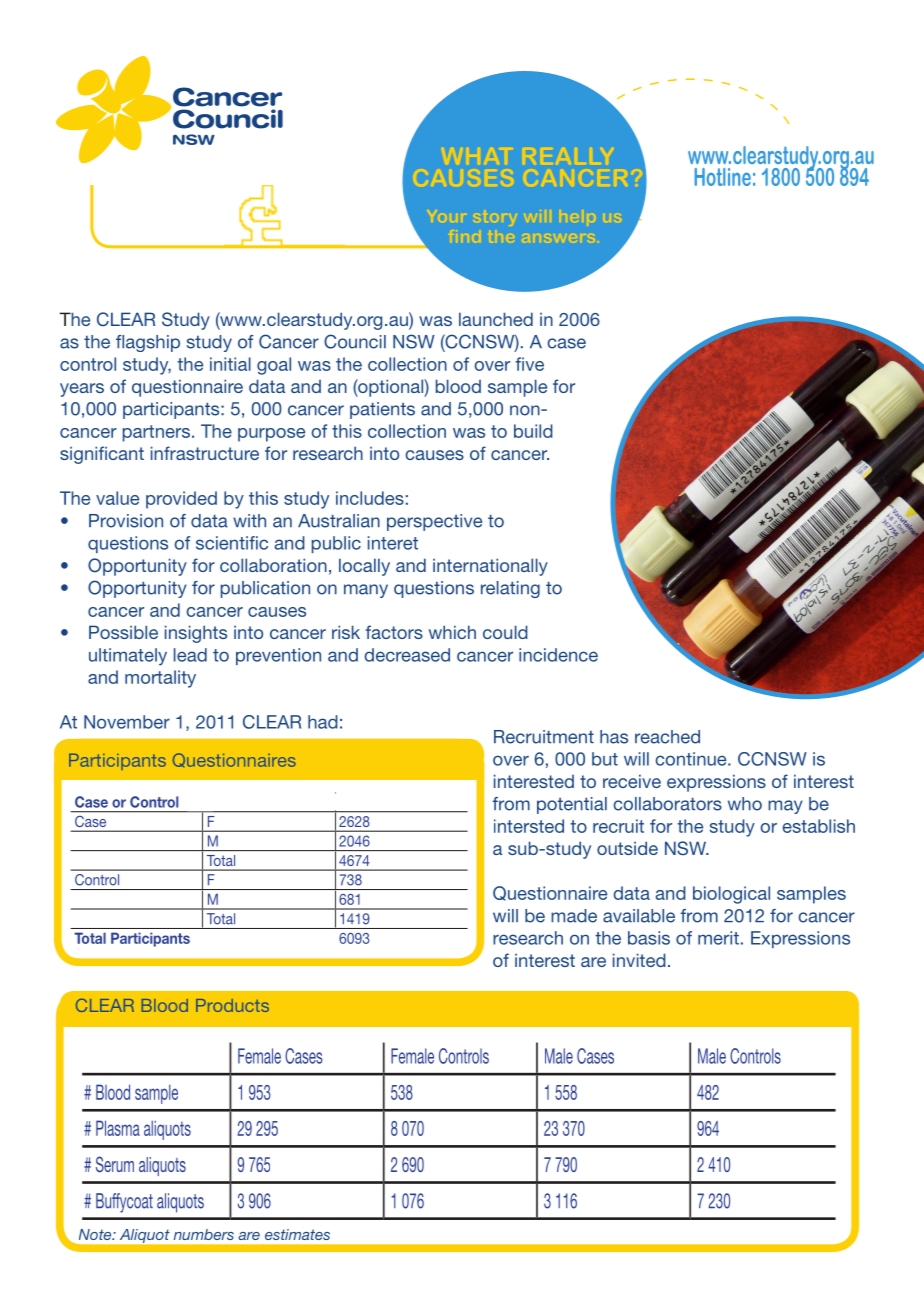  Describe the element at coordinates (667, 737) in the screenshot. I see `reached` at that location.
